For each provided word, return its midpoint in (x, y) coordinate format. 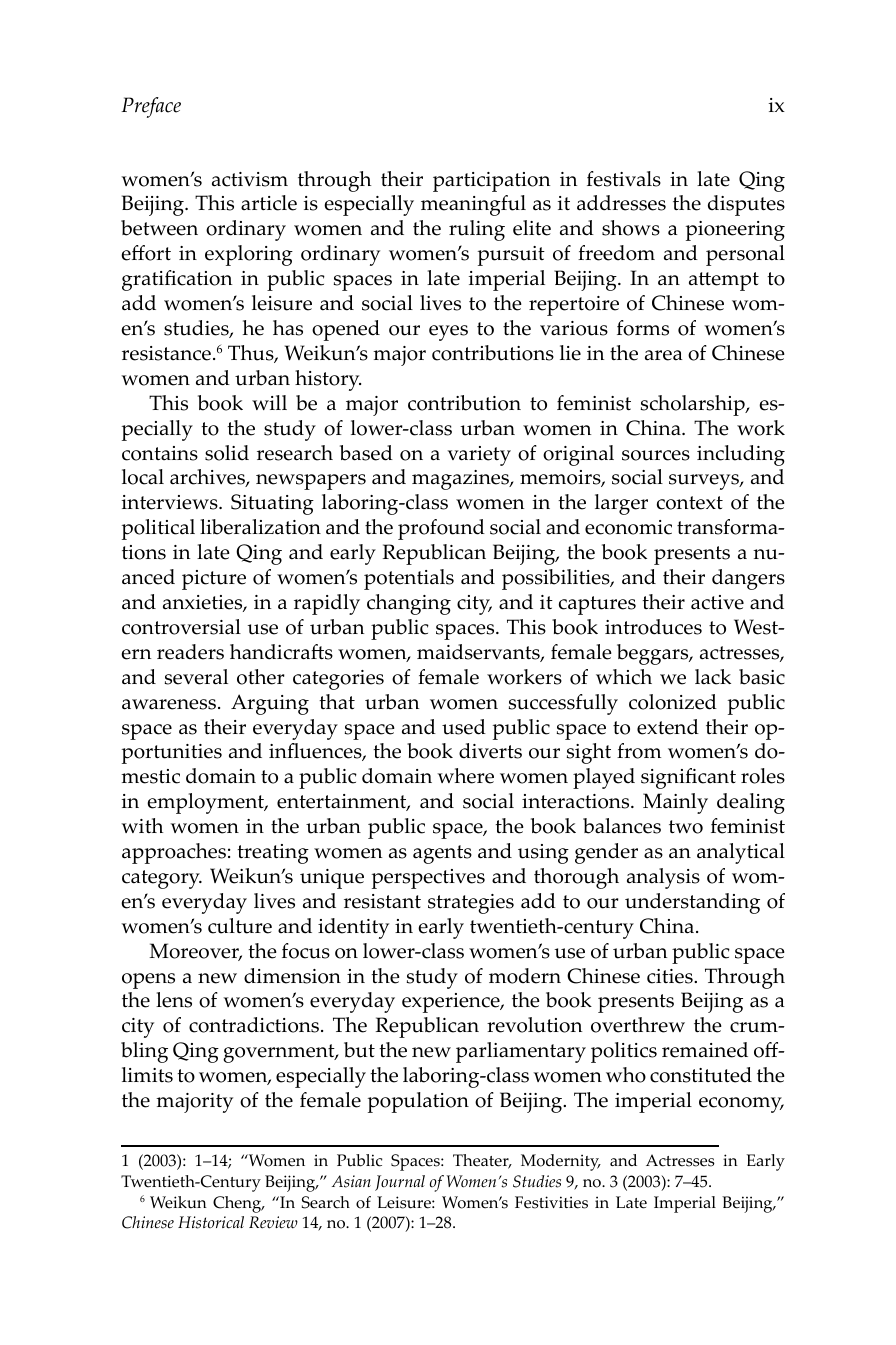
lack (713, 677)
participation (491, 182)
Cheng (238, 1204)
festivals (624, 179)
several (196, 677)
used (464, 727)
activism (250, 179)
